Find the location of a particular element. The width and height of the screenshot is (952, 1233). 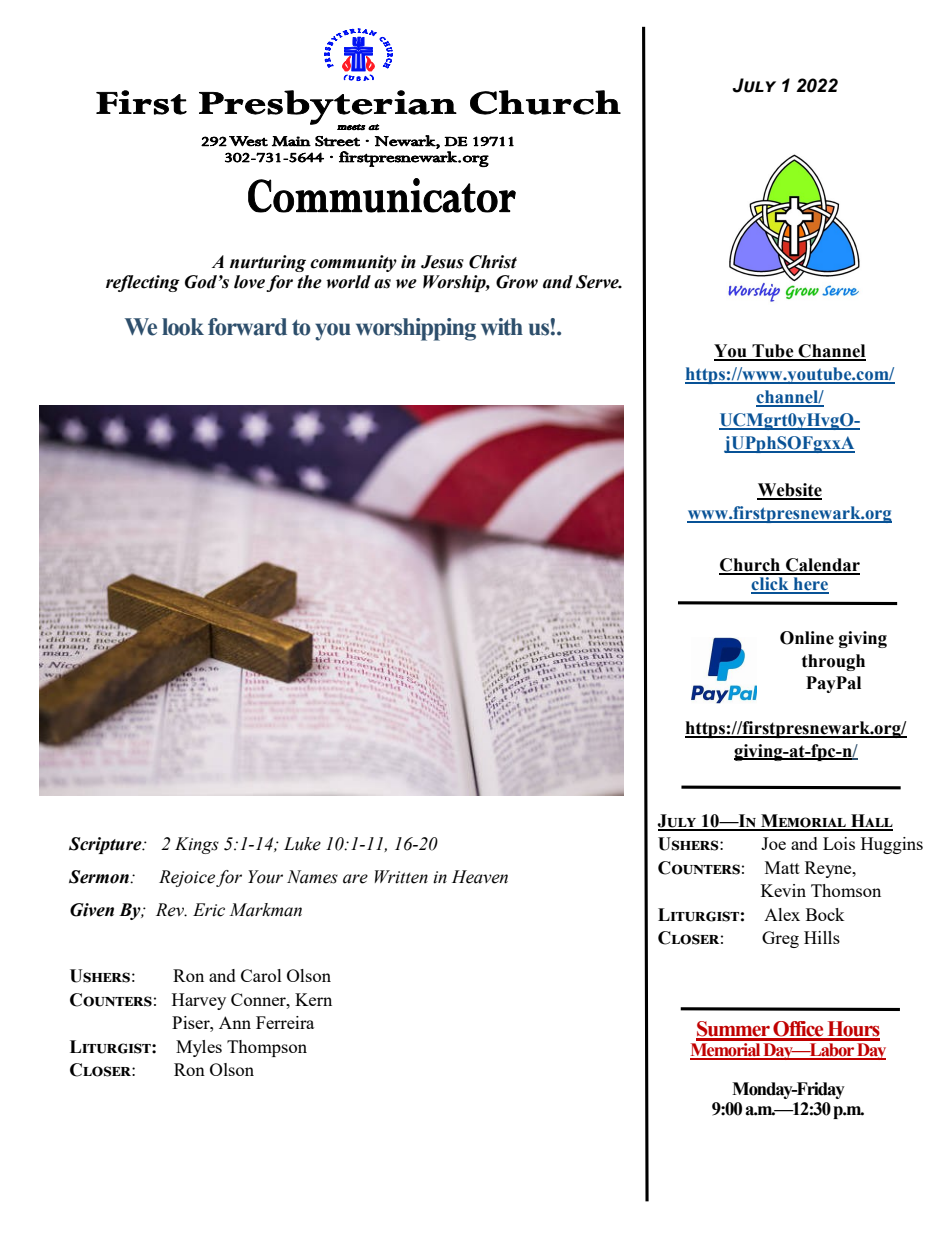

Online is located at coordinates (807, 638).
